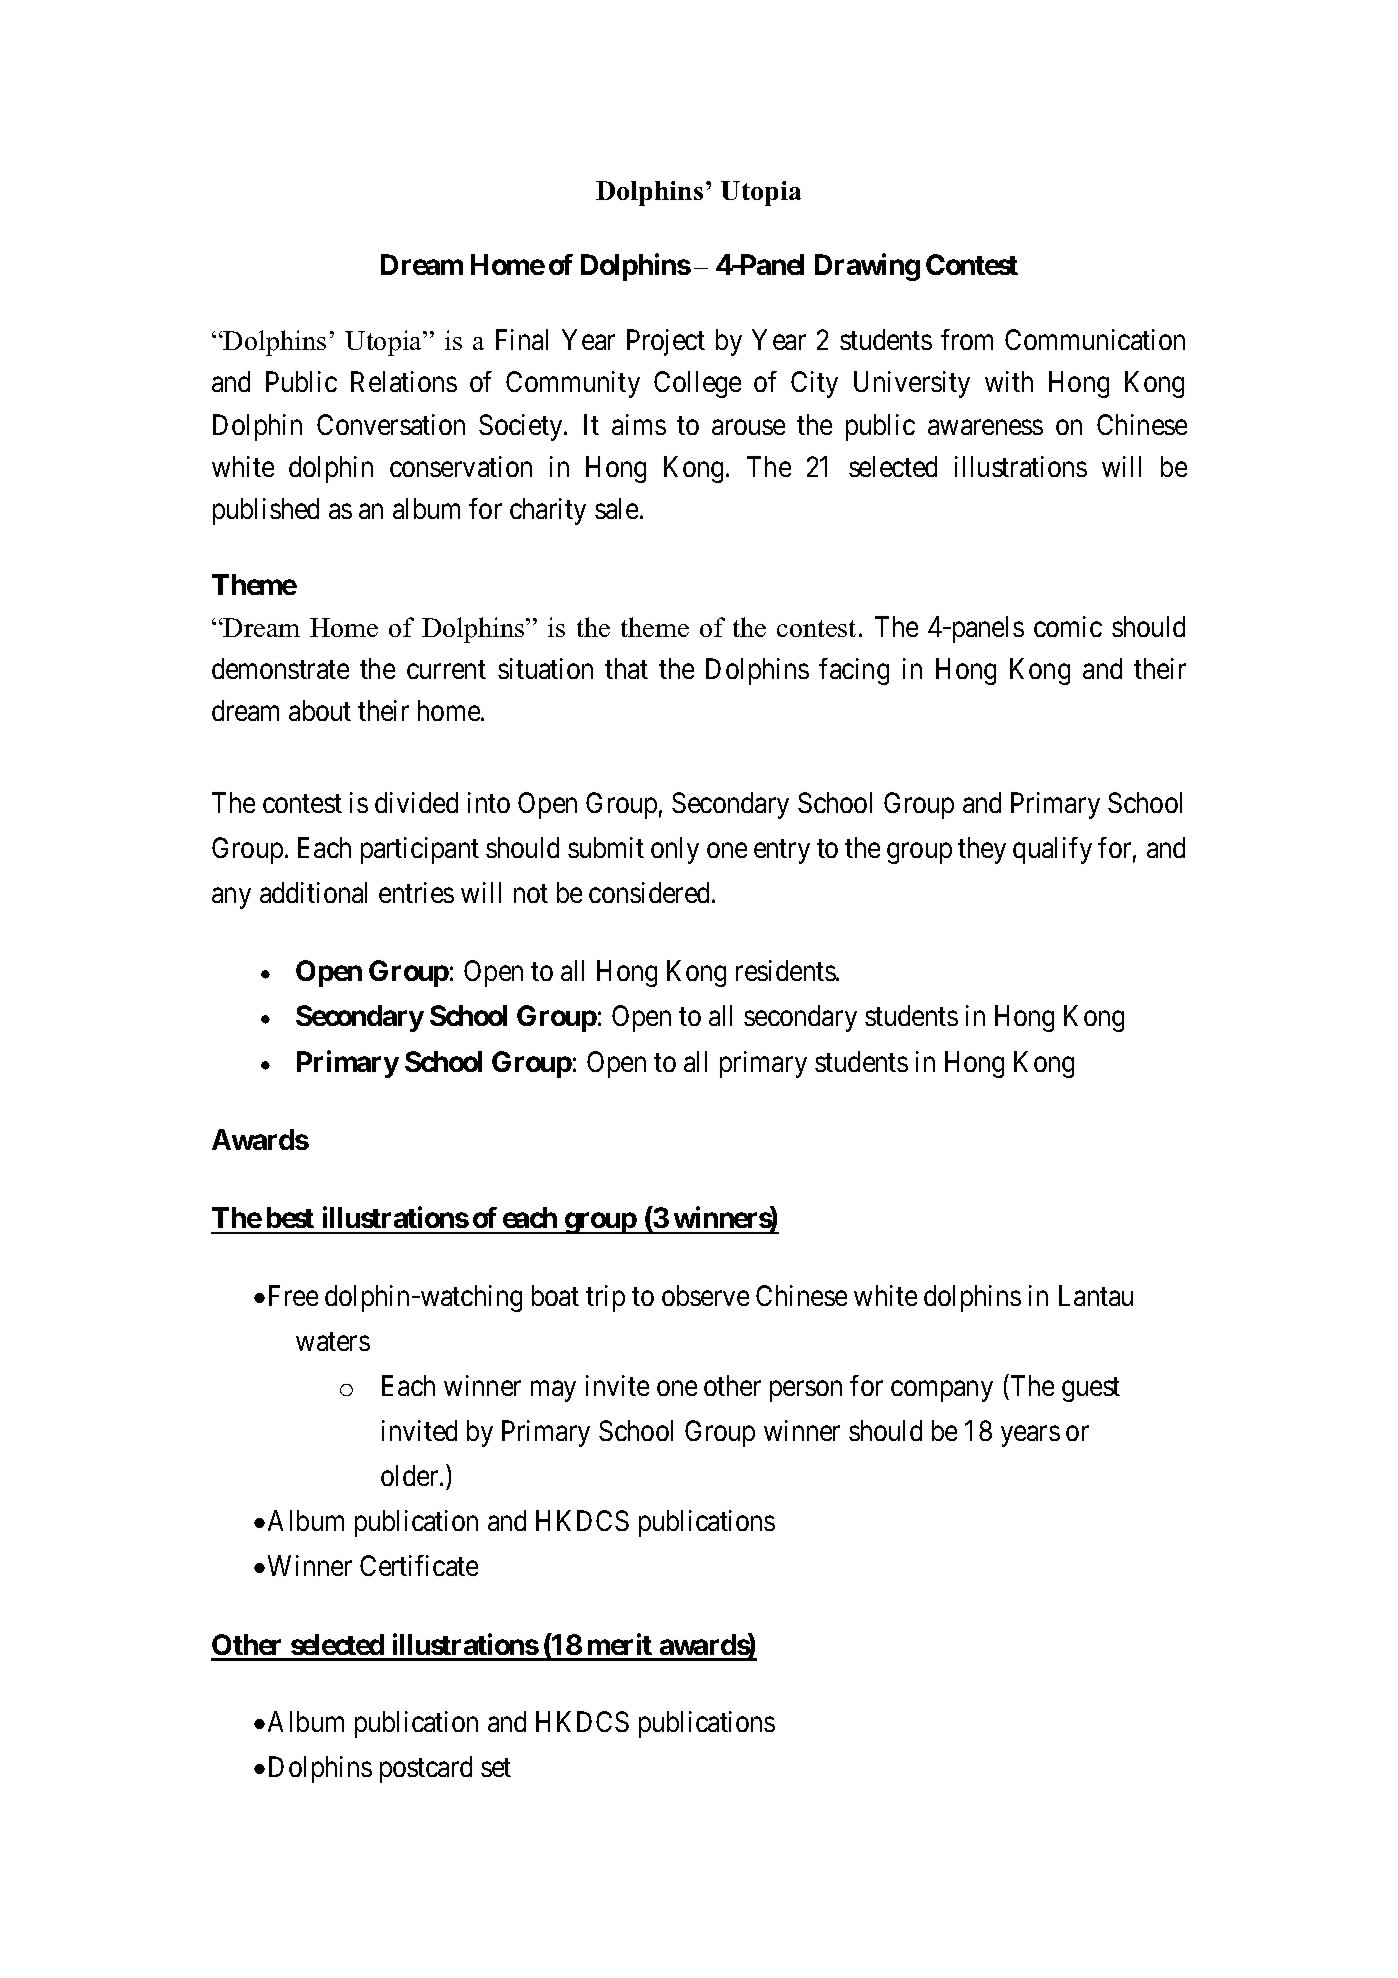 This document has height=1978, width=1398. What do you see at coordinates (697, 384) in the document?
I see `College` at bounding box center [697, 384].
